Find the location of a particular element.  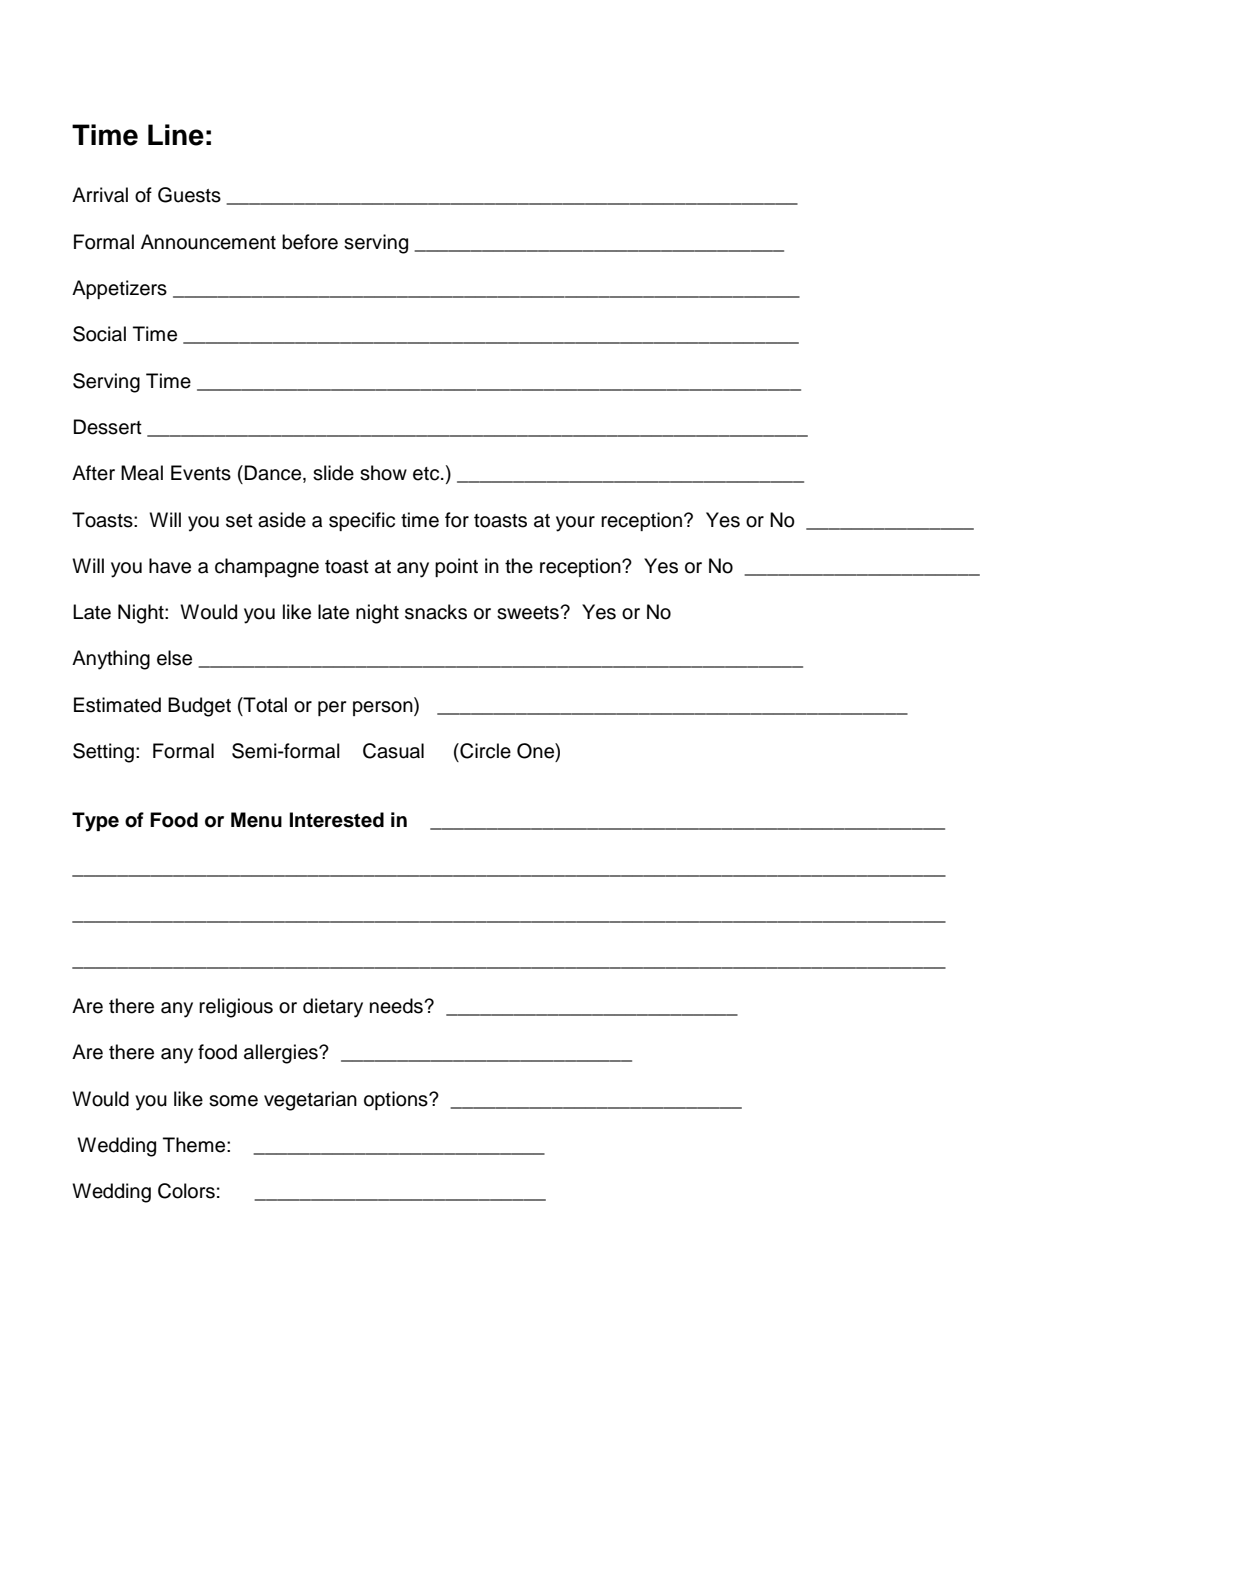

Meal is located at coordinates (142, 473).
